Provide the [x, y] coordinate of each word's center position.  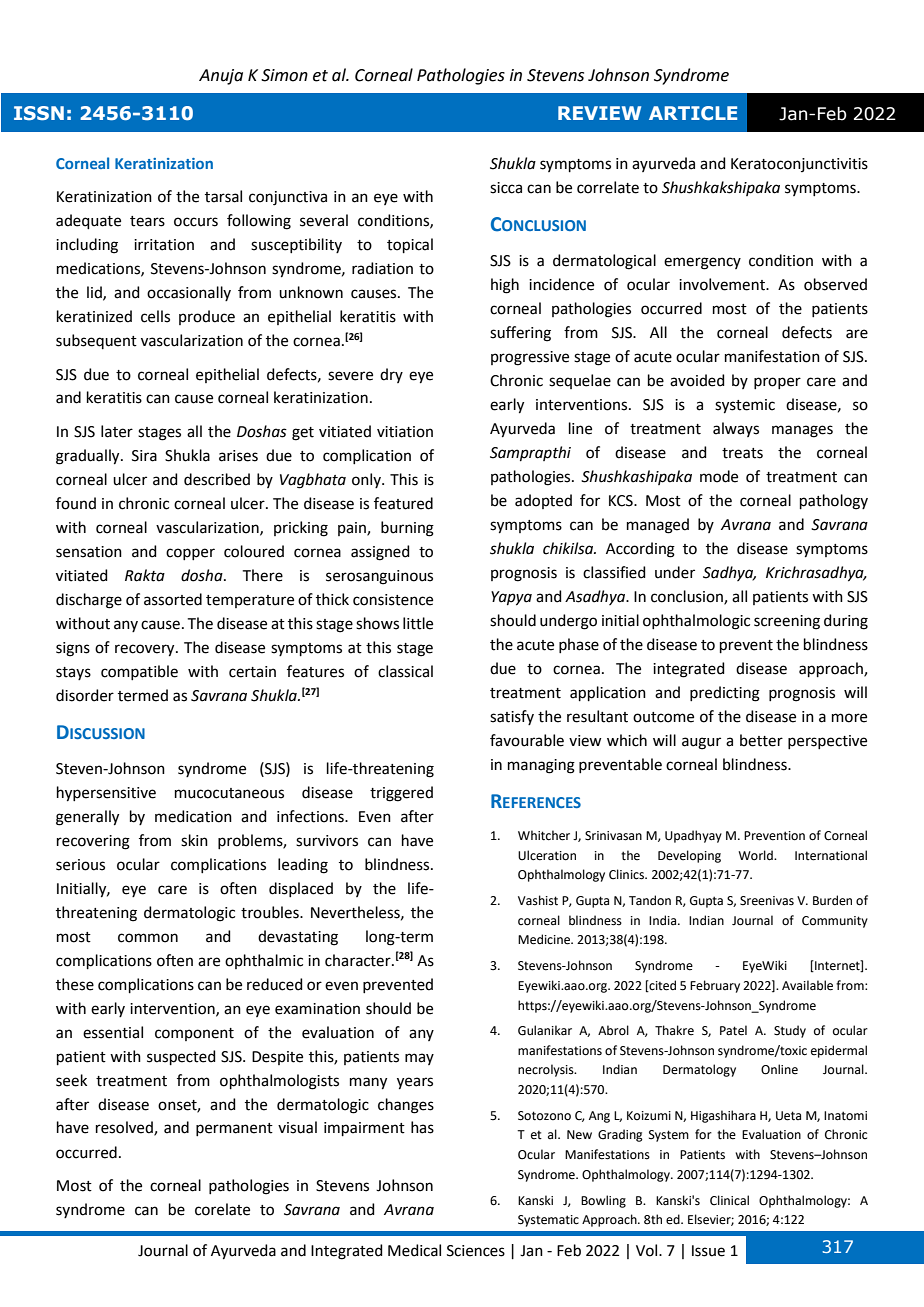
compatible [139, 672]
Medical [414, 1250]
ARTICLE [693, 113]
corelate [222, 1209]
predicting [725, 694]
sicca [506, 188]
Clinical [729, 1200]
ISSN [39, 113]
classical [405, 671]
